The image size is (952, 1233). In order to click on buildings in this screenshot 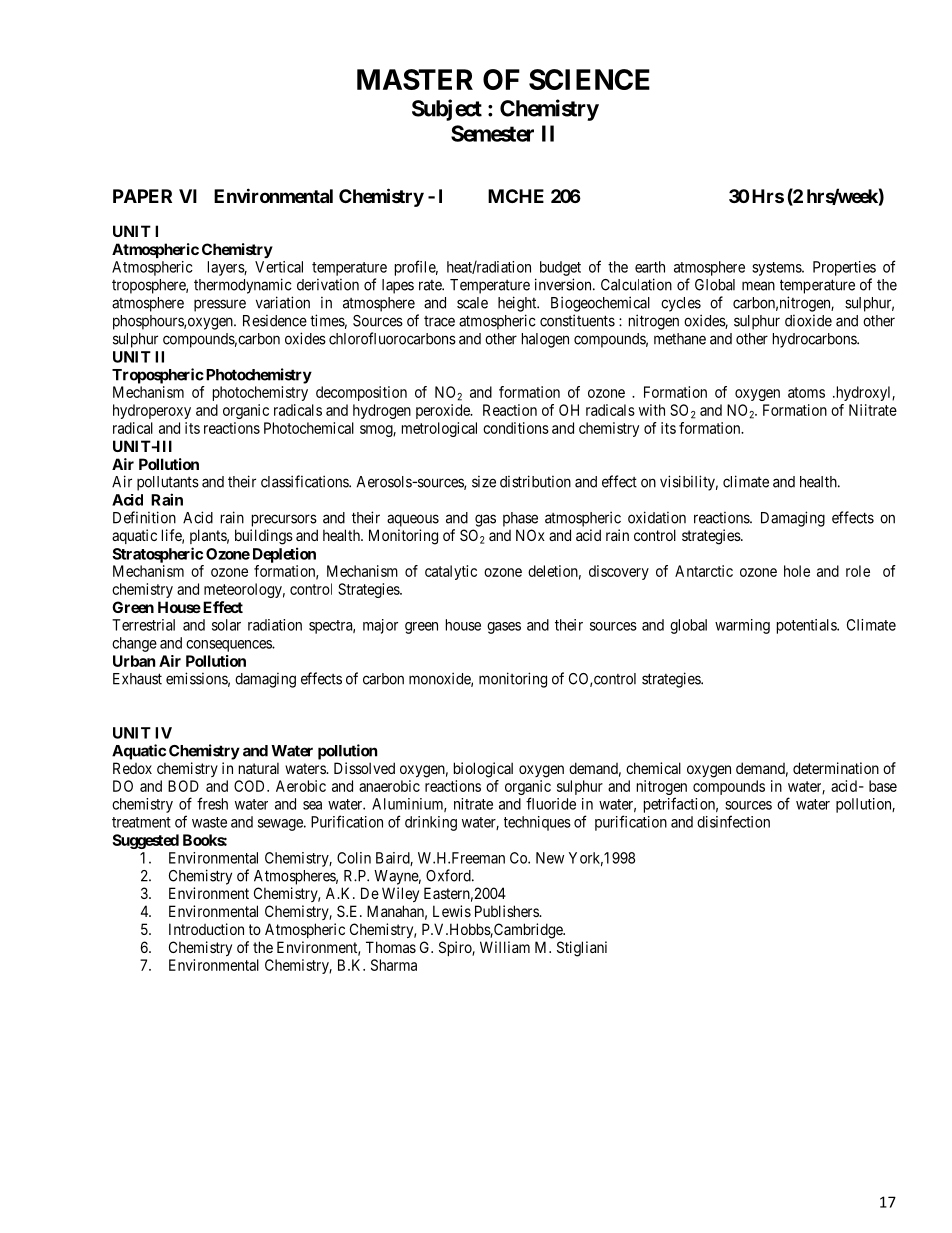, I will do `click(264, 537)`.
